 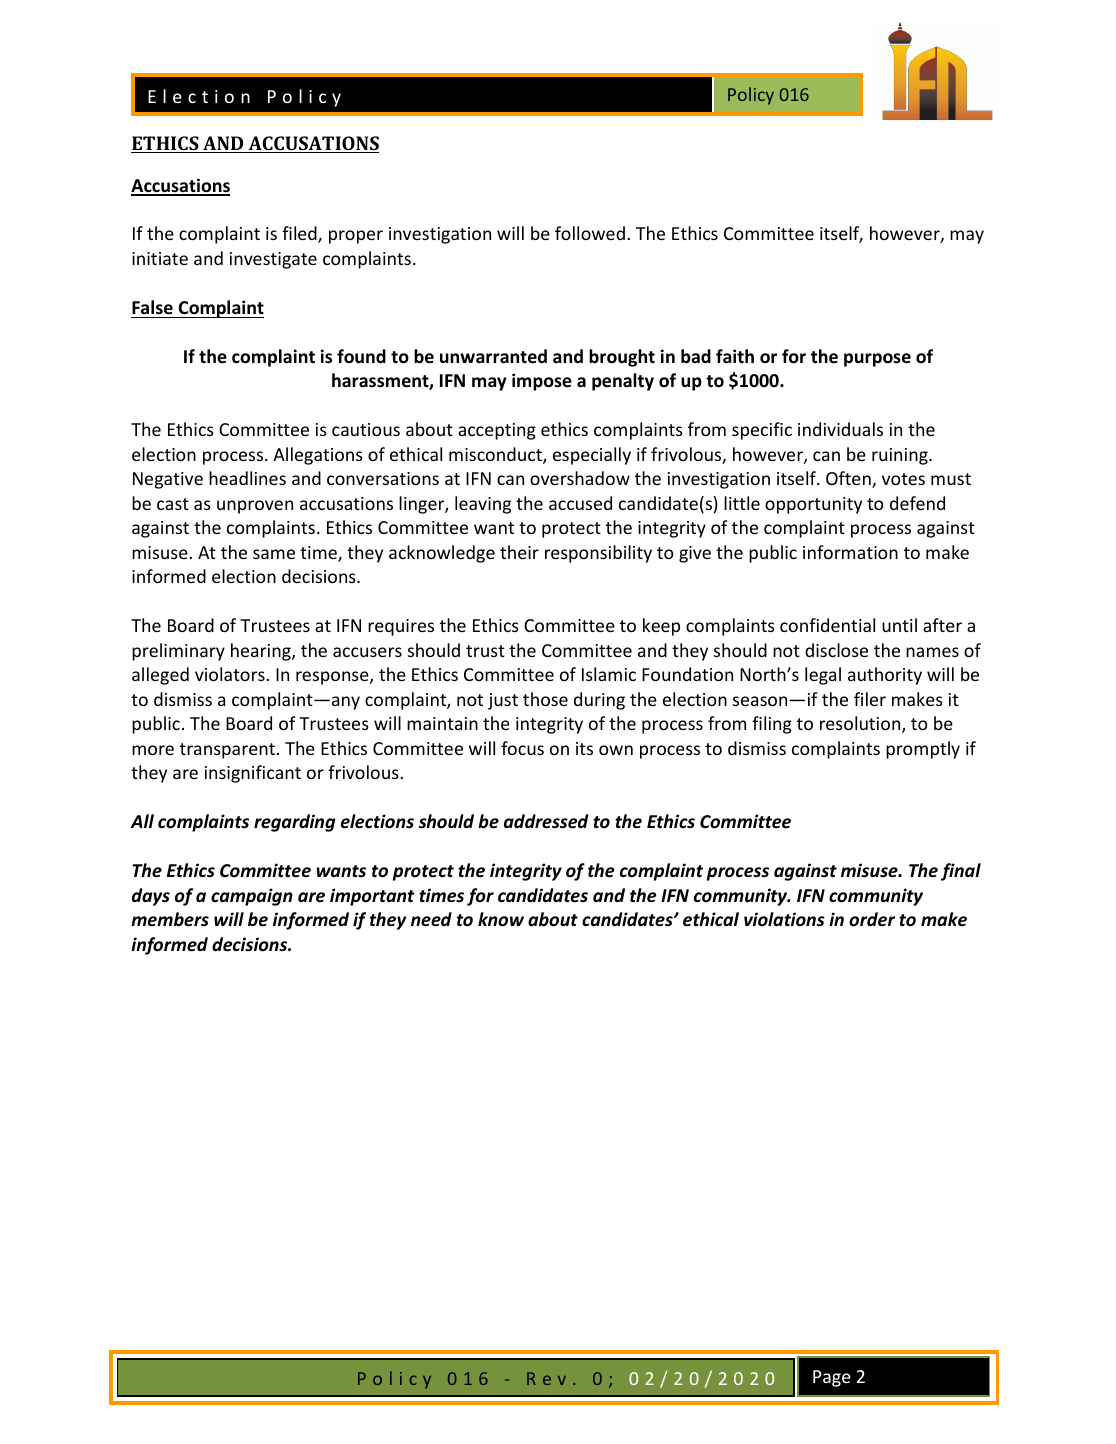 I want to click on investigate, so click(x=273, y=260).
